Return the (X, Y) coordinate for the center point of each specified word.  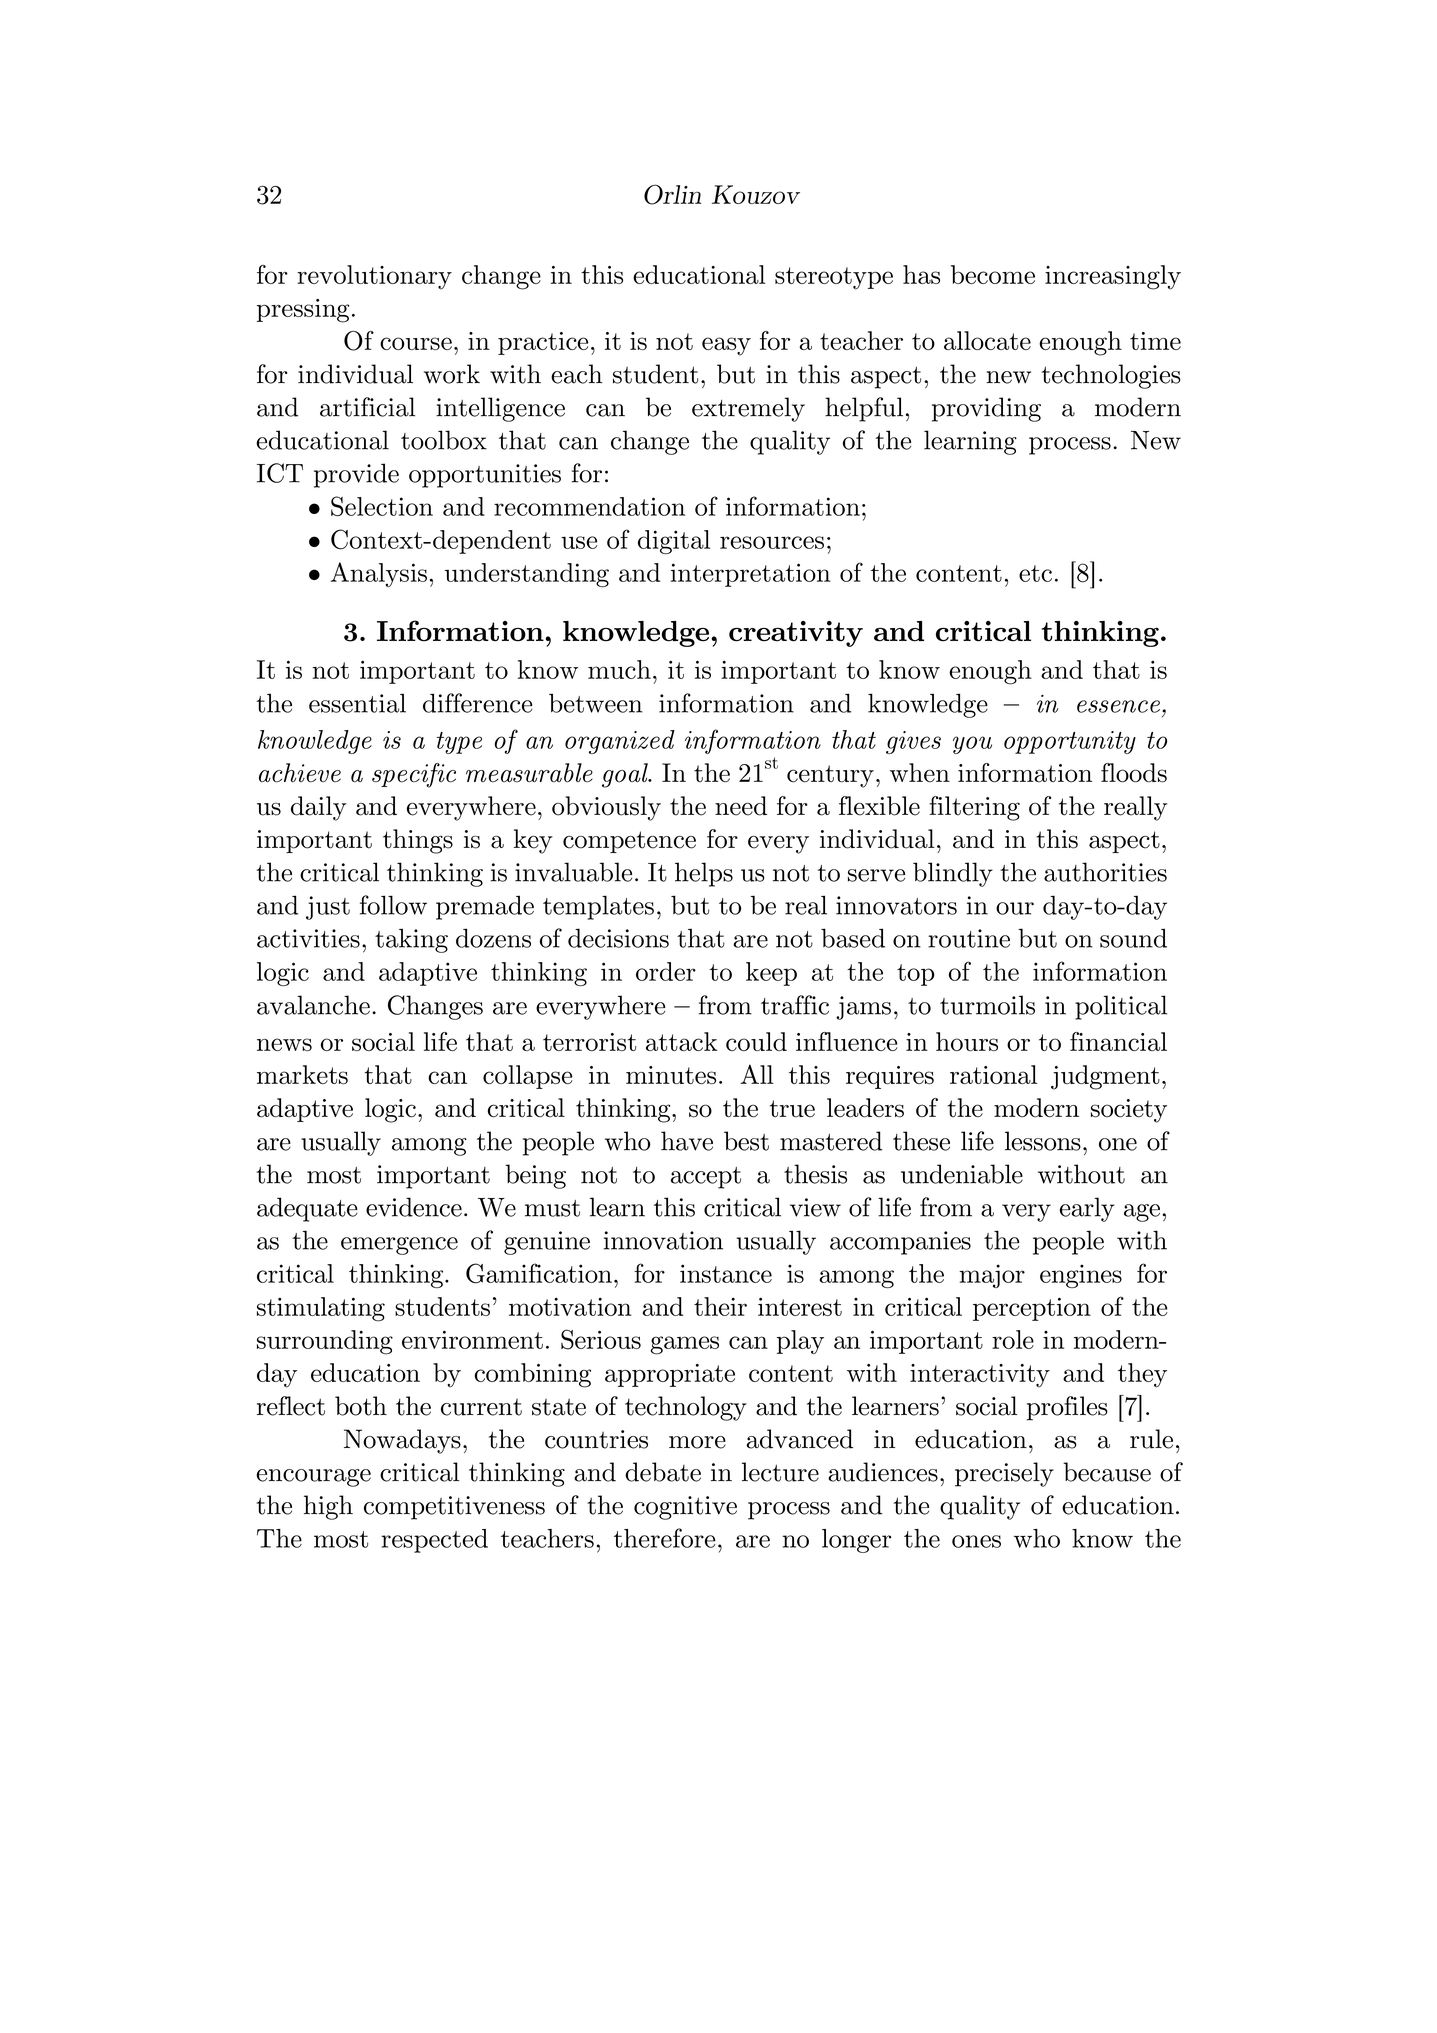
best (746, 1141)
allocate (987, 340)
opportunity (1070, 742)
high (328, 1507)
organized (620, 742)
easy (726, 346)
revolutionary (374, 277)
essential (357, 703)
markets (302, 1074)
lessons (1043, 1141)
